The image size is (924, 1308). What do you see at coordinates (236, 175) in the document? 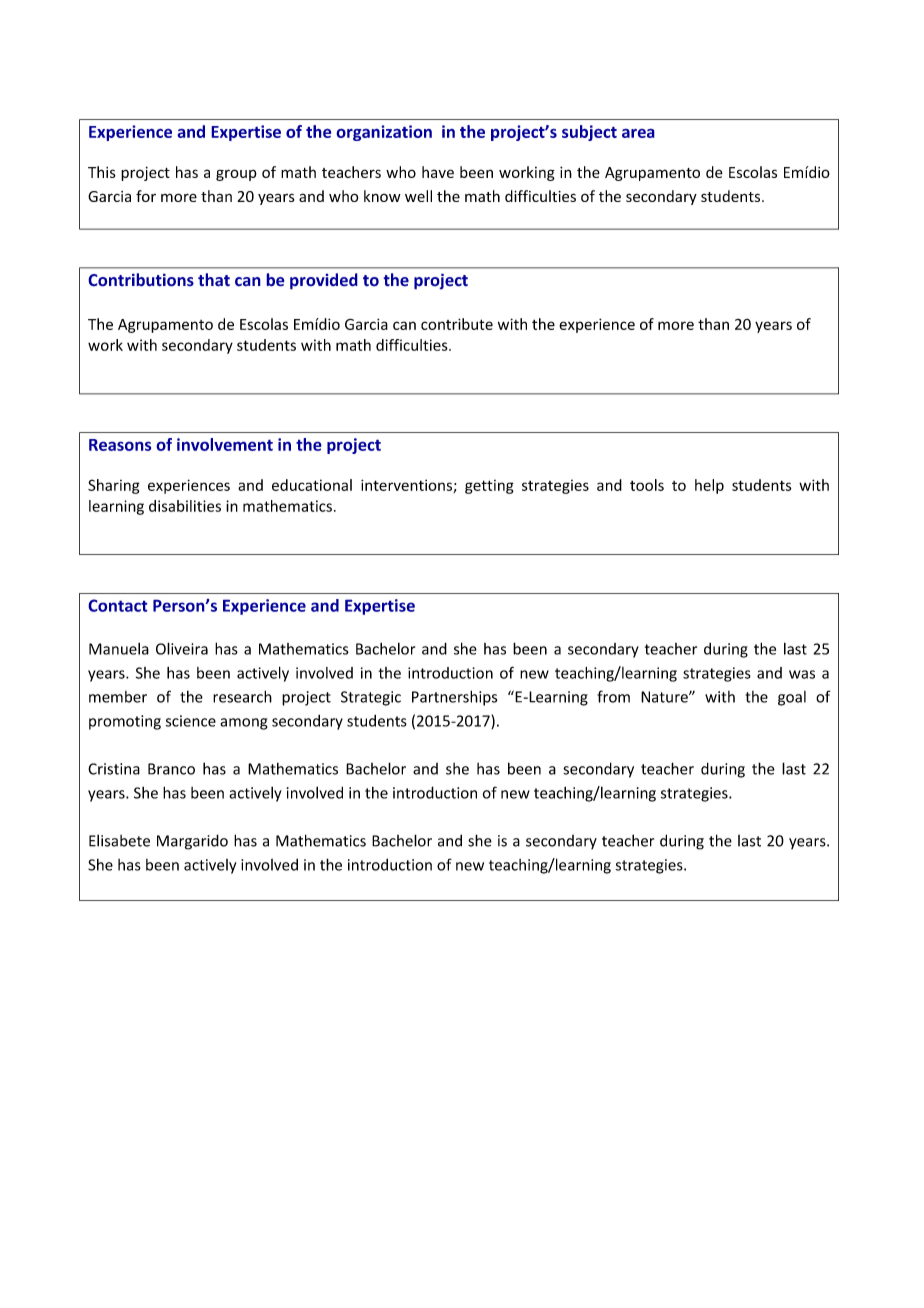
I see `group` at bounding box center [236, 175].
